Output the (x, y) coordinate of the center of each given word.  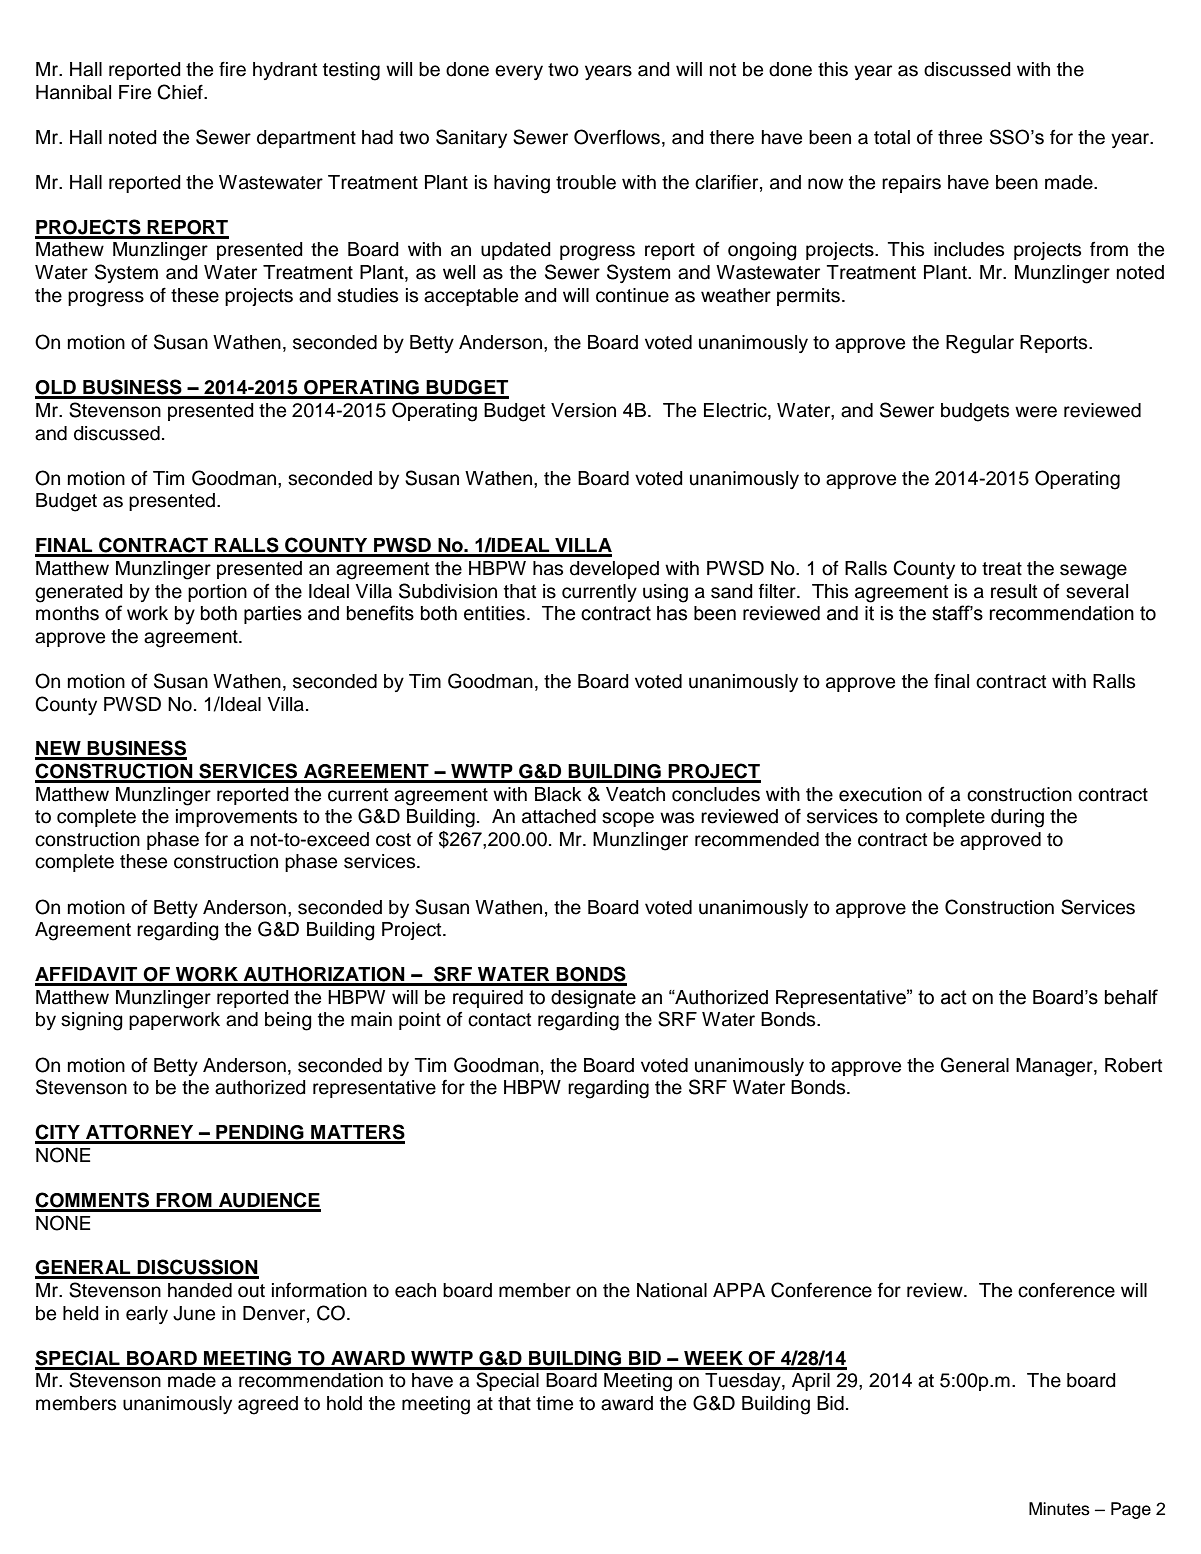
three (960, 137)
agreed (268, 1405)
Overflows (617, 137)
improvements (236, 818)
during (1017, 818)
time (554, 1403)
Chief (181, 92)
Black (558, 794)
